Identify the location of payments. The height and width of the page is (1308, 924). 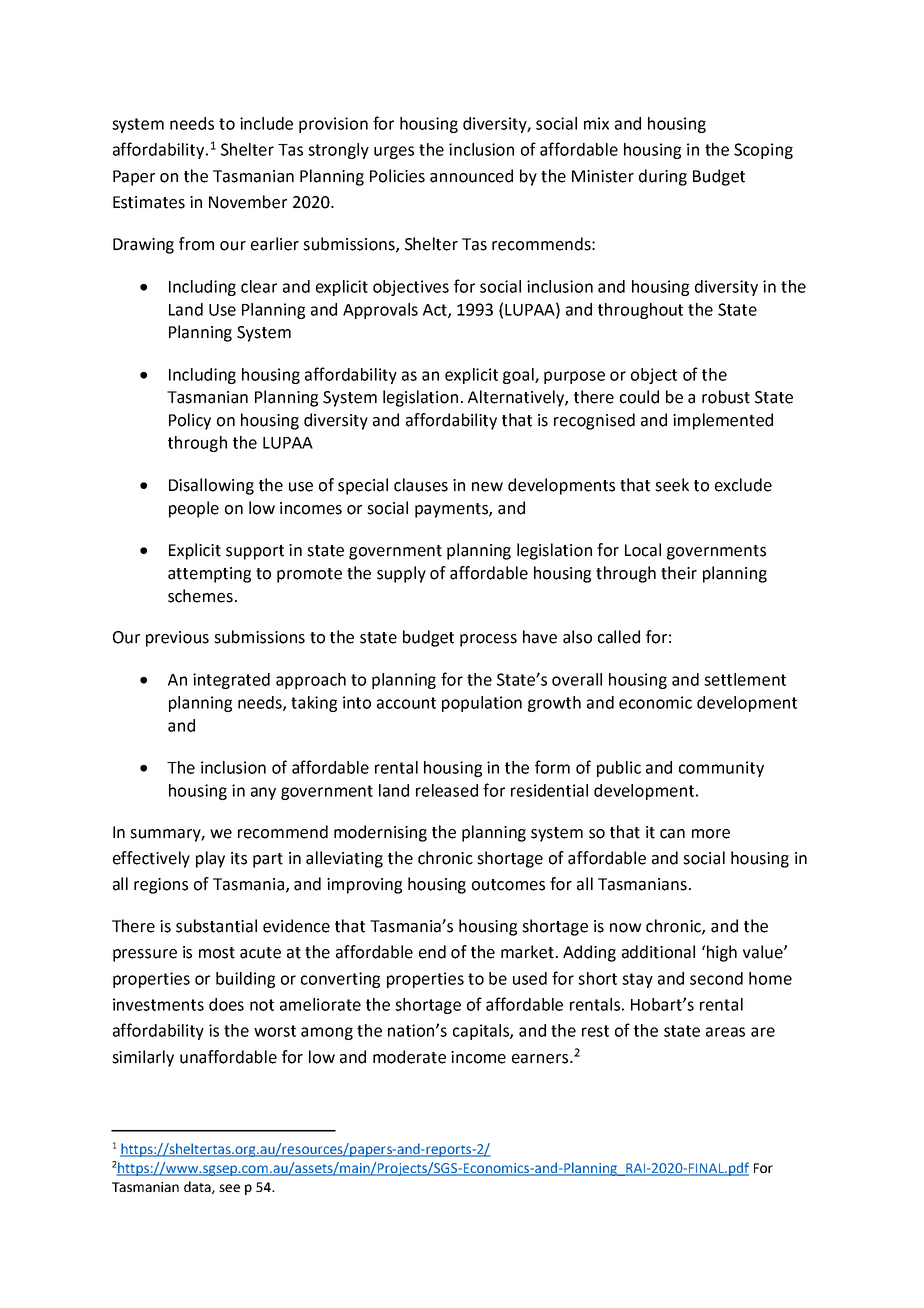
(452, 510).
